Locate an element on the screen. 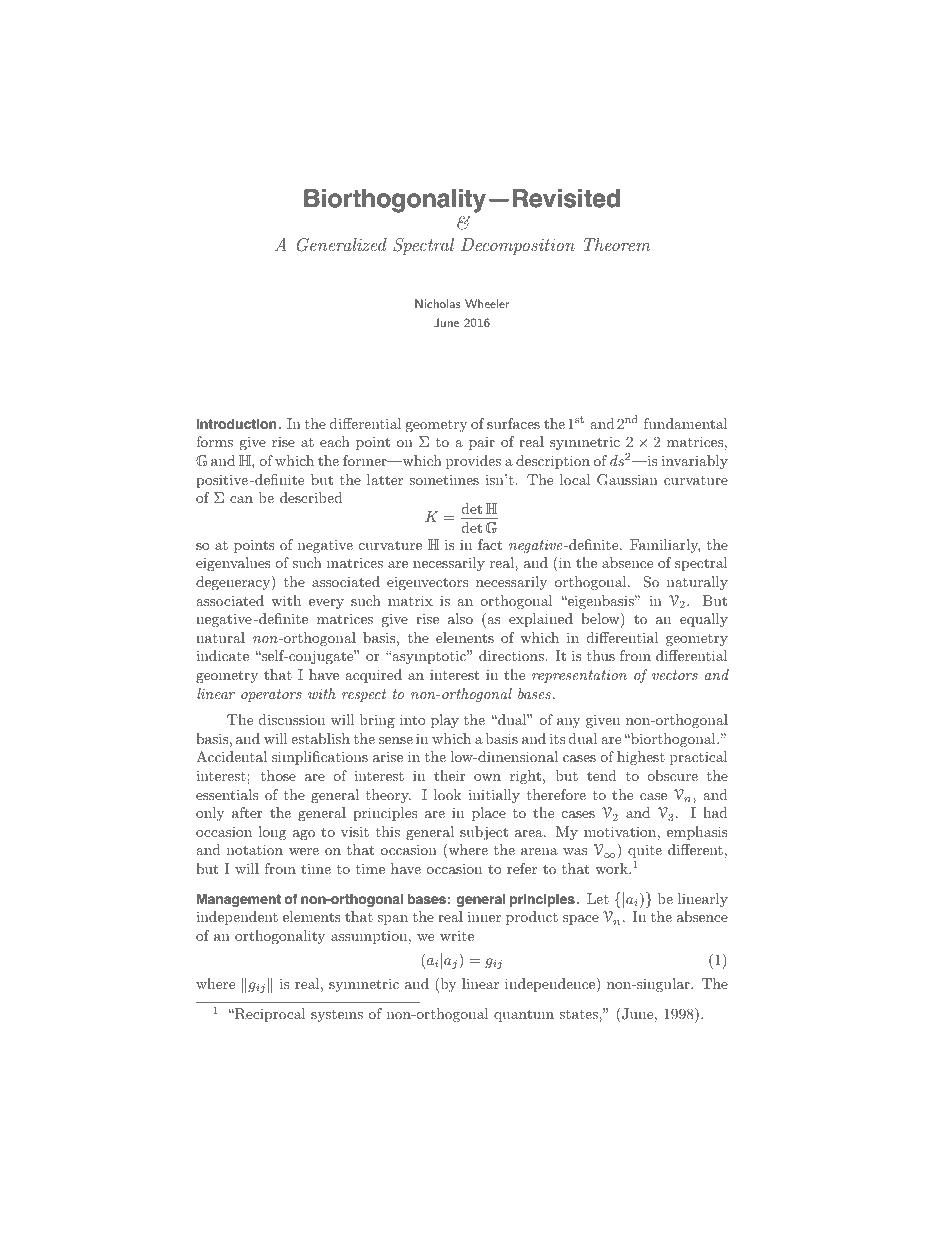 Image resolution: width=952 pixels, height=1233 pixels. quantum is located at coordinates (524, 1015).
